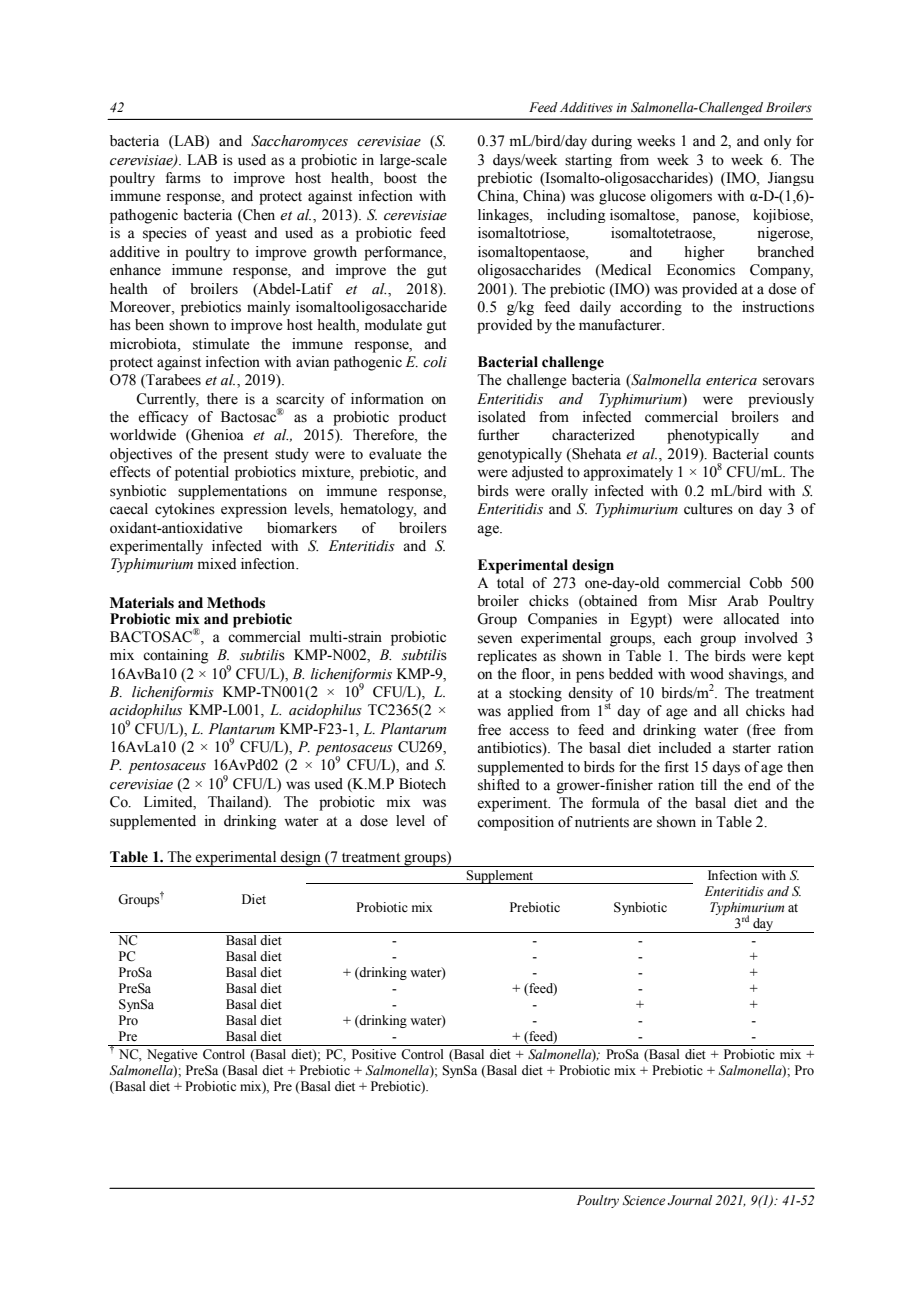 Image resolution: width=924 pixels, height=1308 pixels. What do you see at coordinates (777, 142) in the screenshot?
I see `only` at bounding box center [777, 142].
